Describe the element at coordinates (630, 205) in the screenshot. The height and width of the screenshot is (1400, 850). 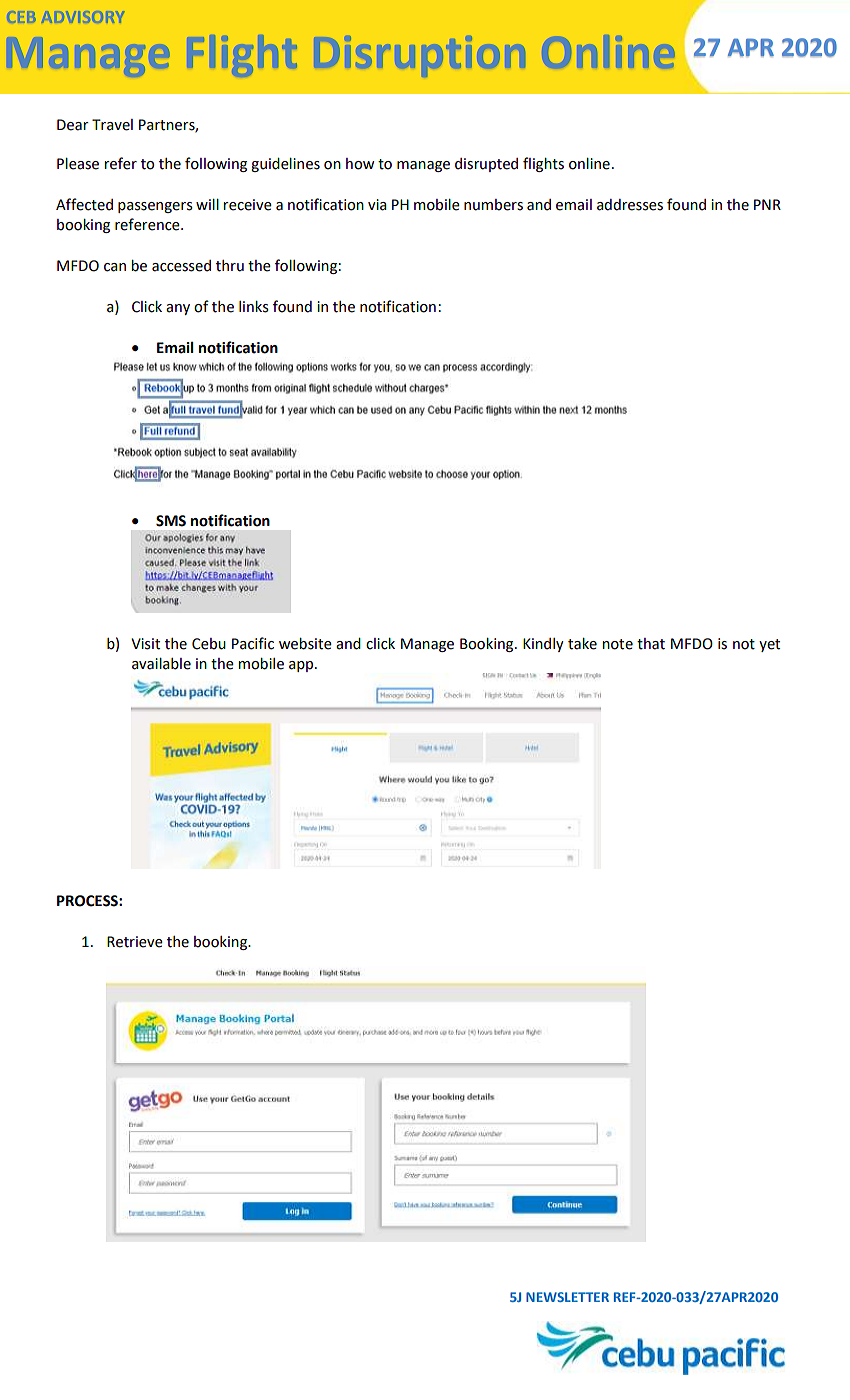
I see `addresses` at that location.
